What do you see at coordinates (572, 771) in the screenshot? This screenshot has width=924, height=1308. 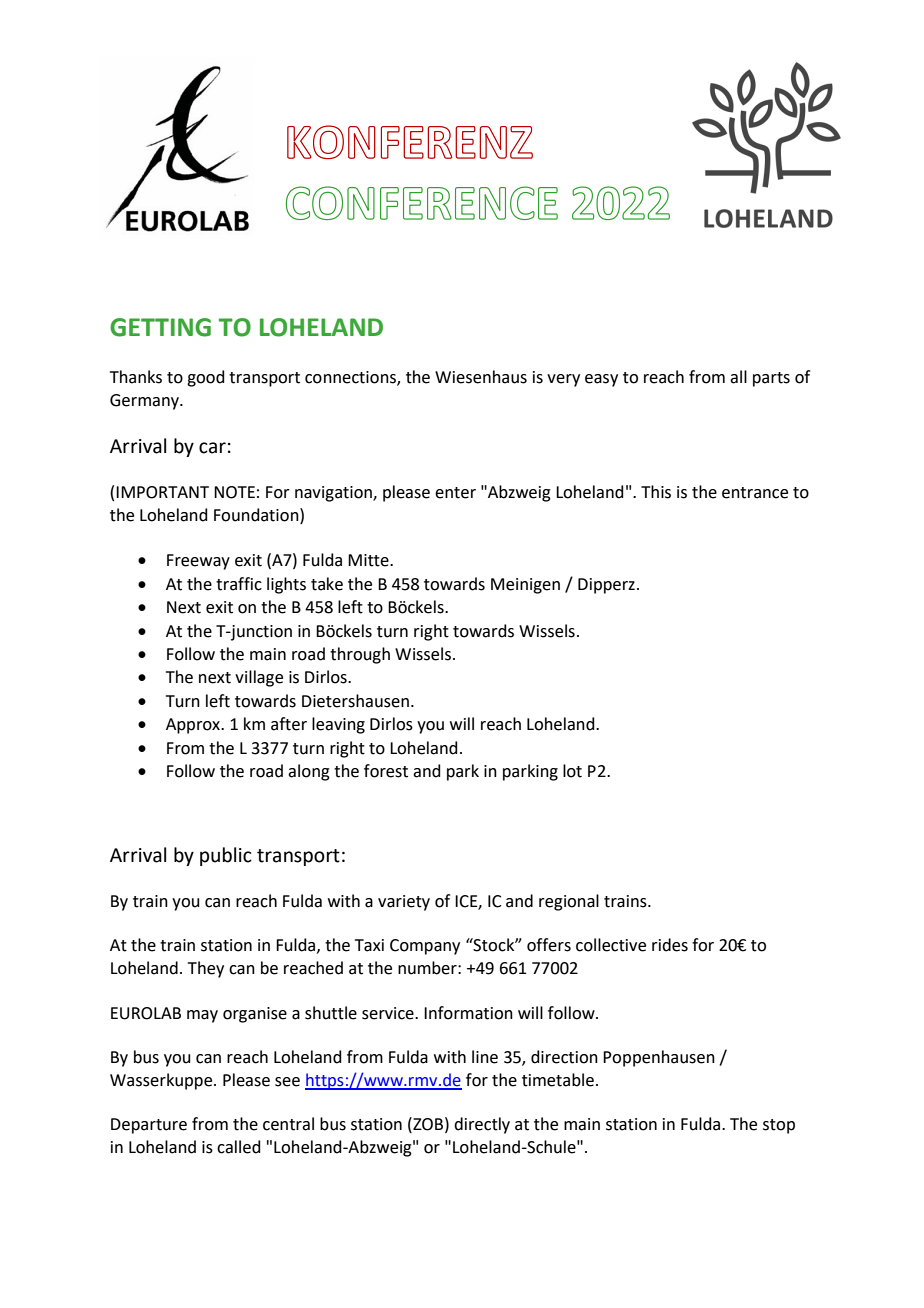 I see `lot` at bounding box center [572, 771].
